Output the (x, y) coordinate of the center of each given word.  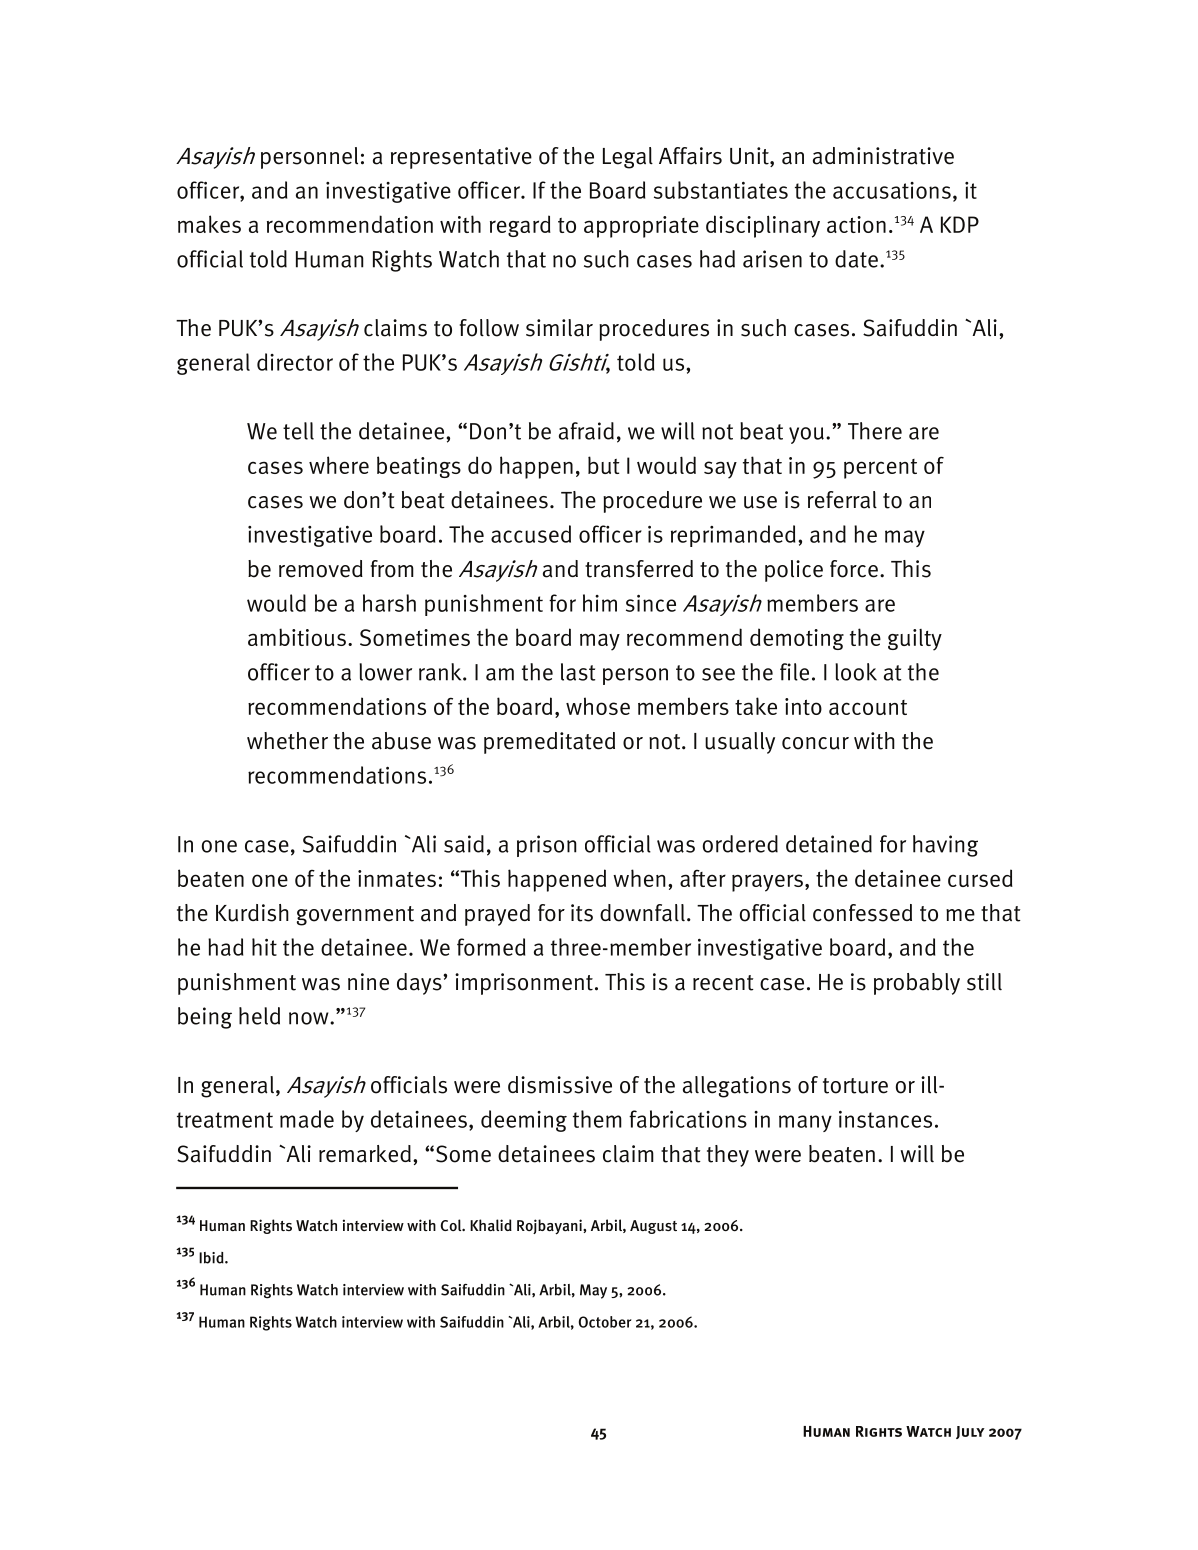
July (970, 1432)
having (945, 846)
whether (287, 741)
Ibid (212, 1258)
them (597, 1119)
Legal (628, 158)
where (339, 465)
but (604, 465)
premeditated (549, 743)
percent (880, 469)
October (605, 1322)
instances (885, 1119)
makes (209, 224)
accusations (892, 190)
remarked (365, 1154)
